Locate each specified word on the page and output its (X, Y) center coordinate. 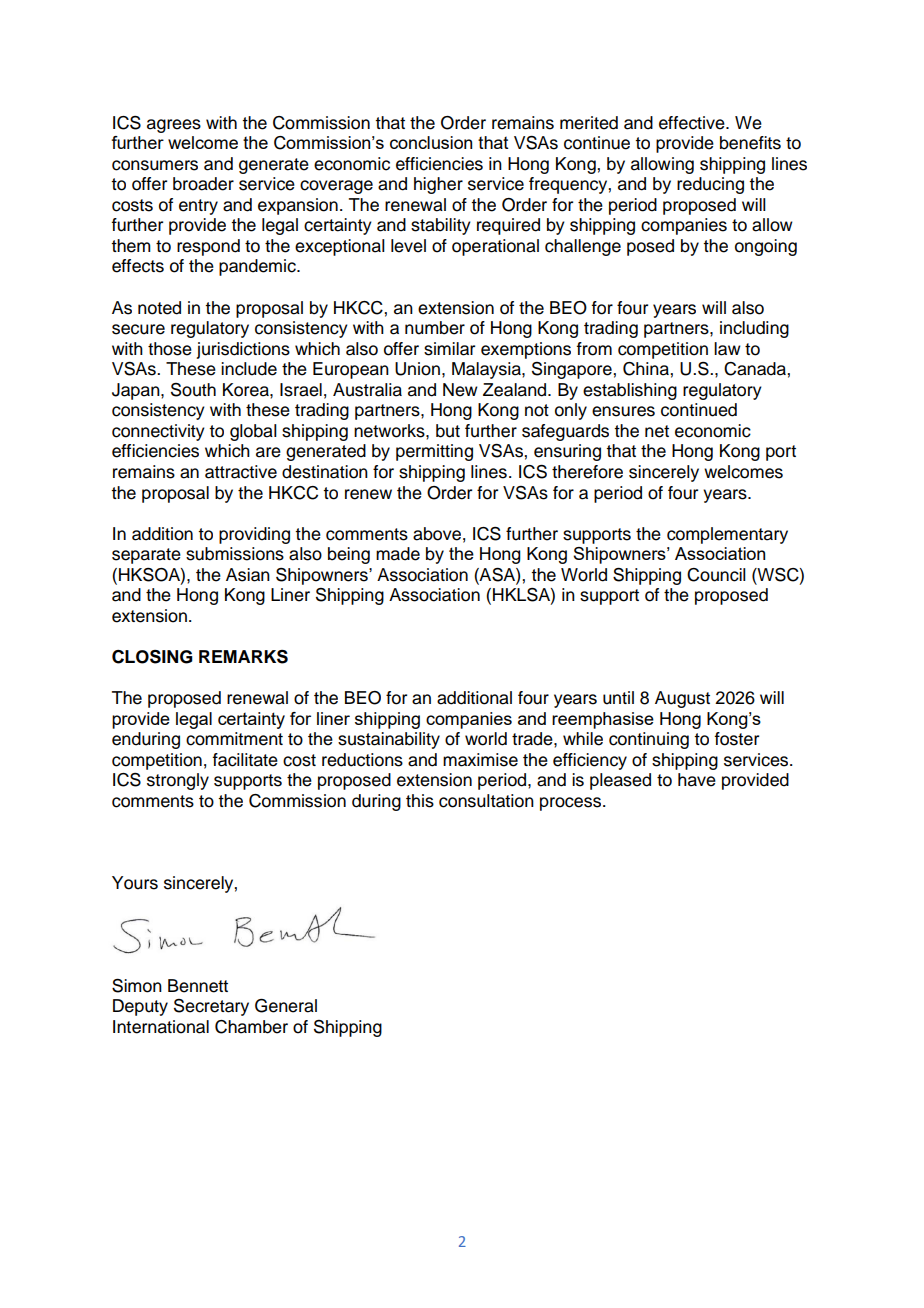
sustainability (389, 740)
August (682, 699)
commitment (234, 739)
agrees (174, 126)
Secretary (211, 1007)
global (253, 432)
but (448, 431)
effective (693, 123)
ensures (623, 411)
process (570, 804)
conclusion (431, 142)
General (286, 1006)
